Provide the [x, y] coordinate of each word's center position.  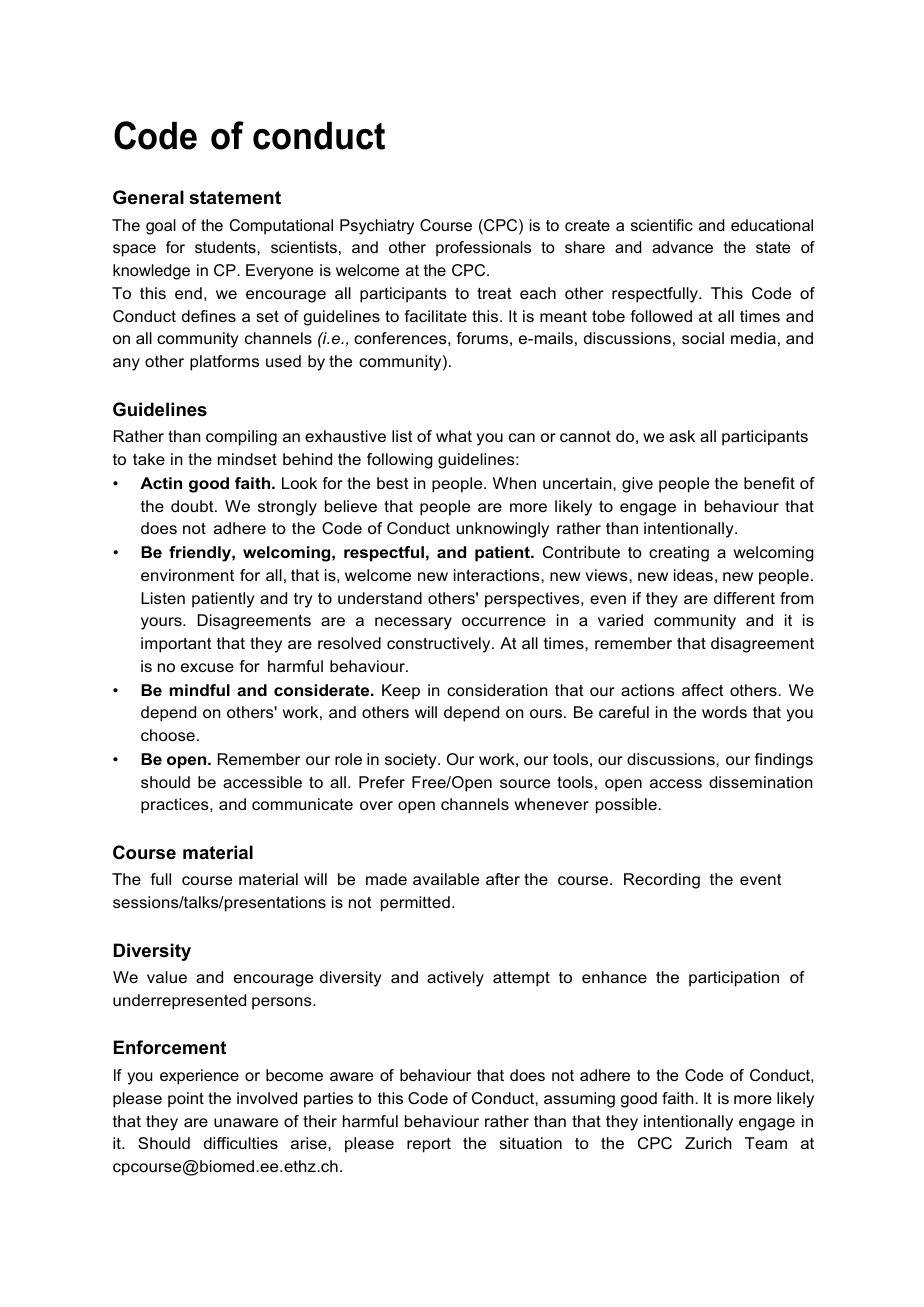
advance [682, 247]
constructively [440, 645]
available [446, 879]
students [226, 247]
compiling [241, 438]
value [167, 977]
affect [703, 690]
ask [682, 436]
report [429, 1145]
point [186, 1100]
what [454, 436]
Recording [662, 881]
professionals [483, 249]
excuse [207, 667]
